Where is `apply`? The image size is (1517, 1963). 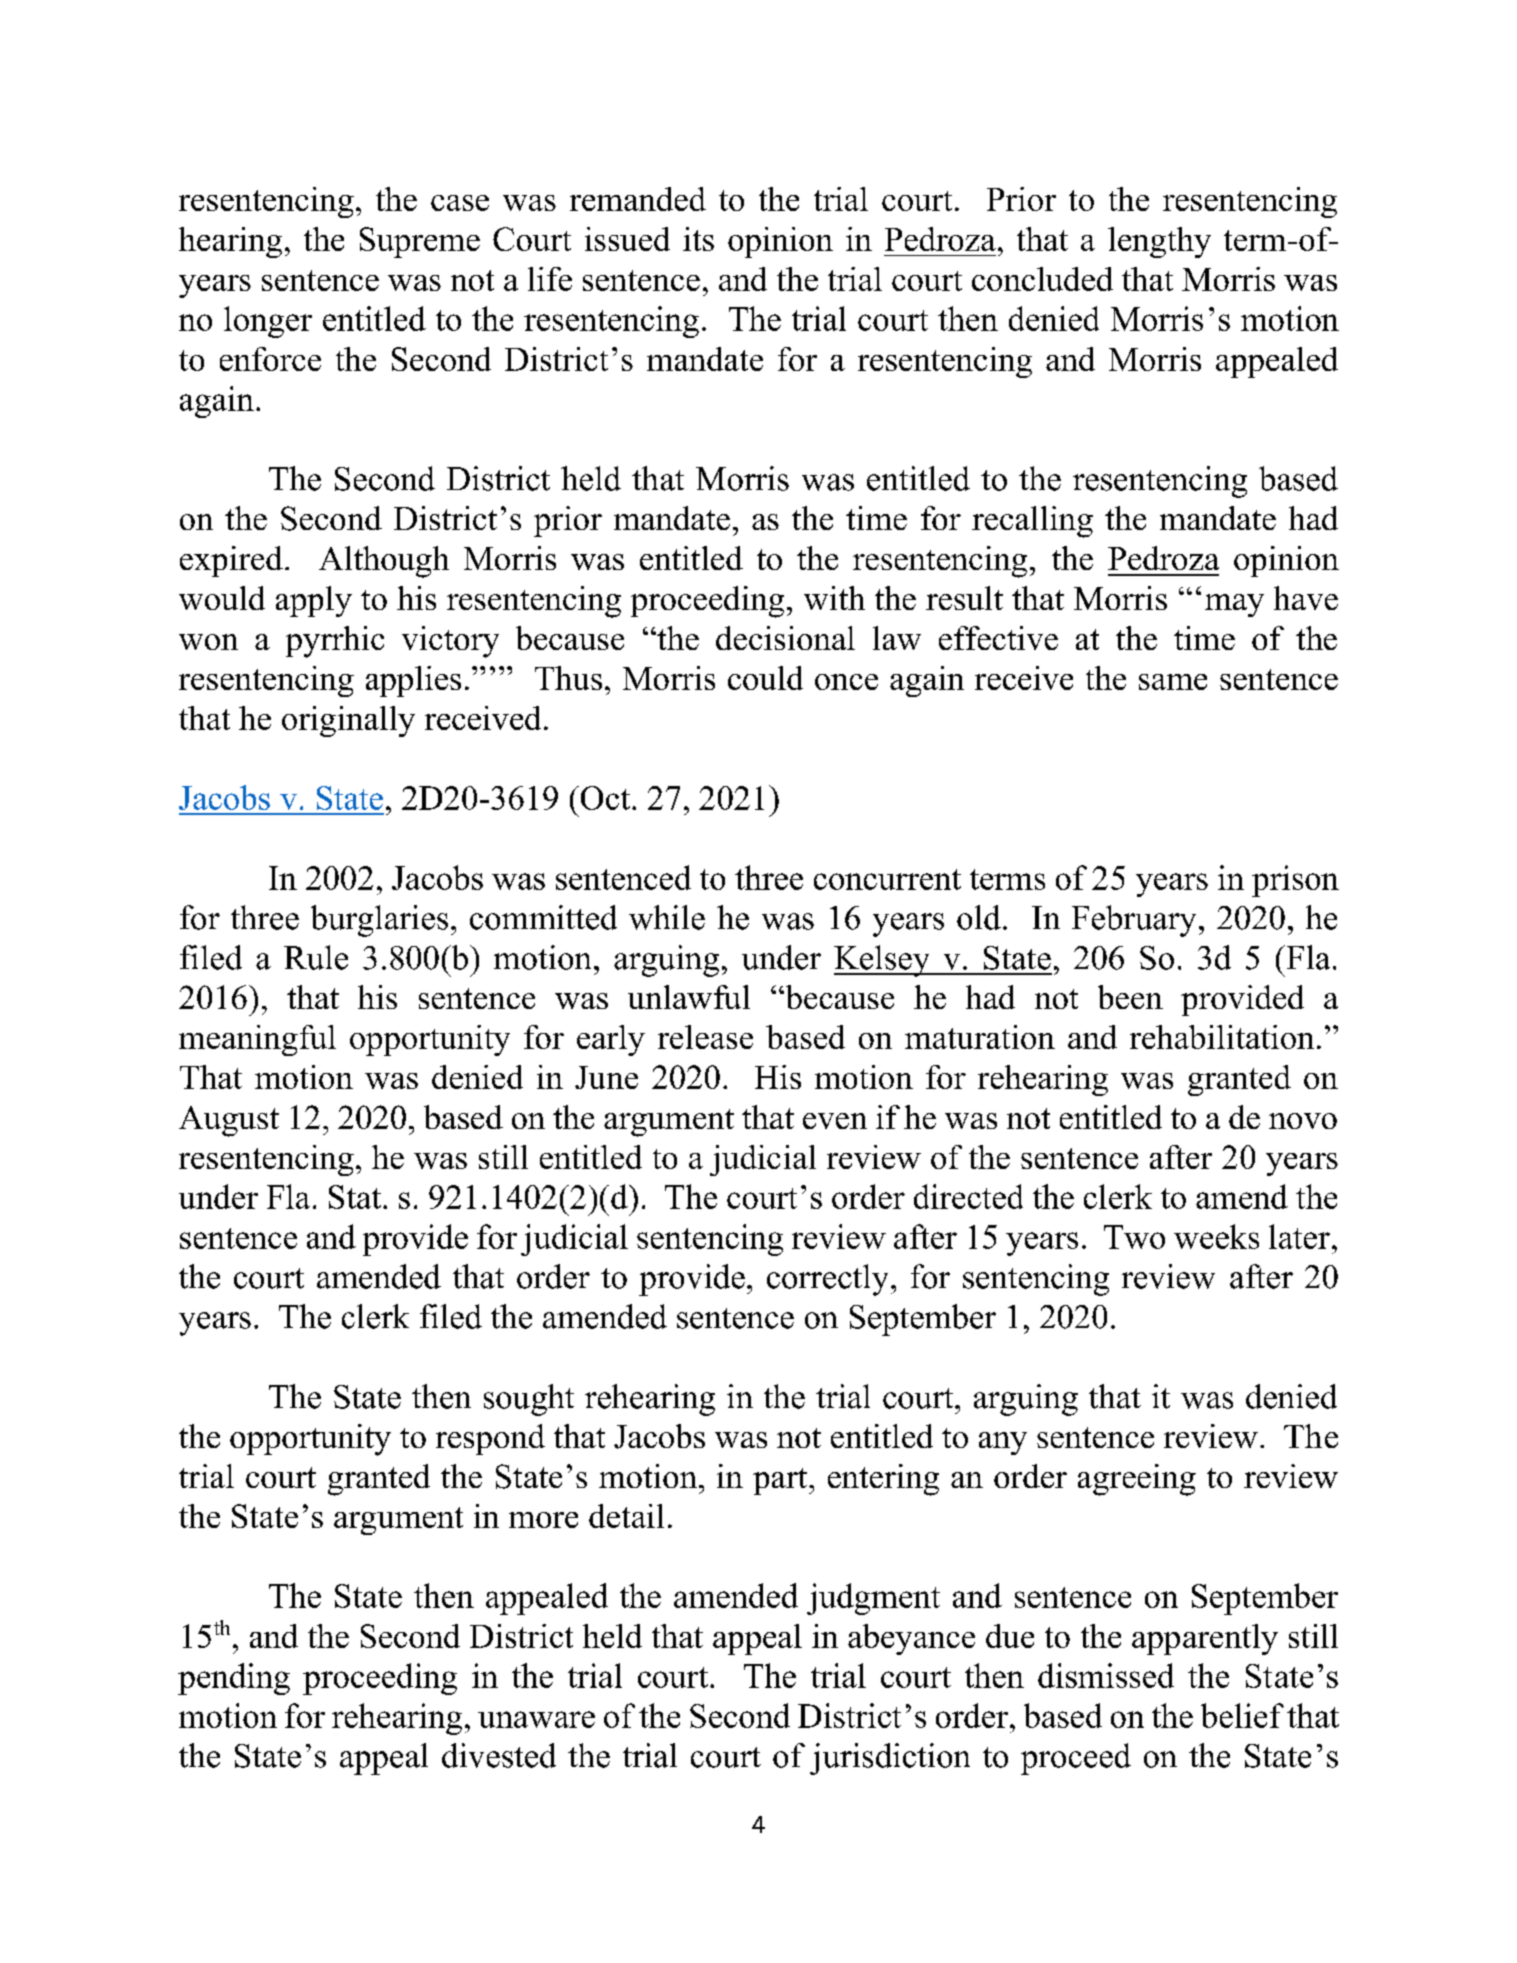 apply is located at coordinates (314, 601).
